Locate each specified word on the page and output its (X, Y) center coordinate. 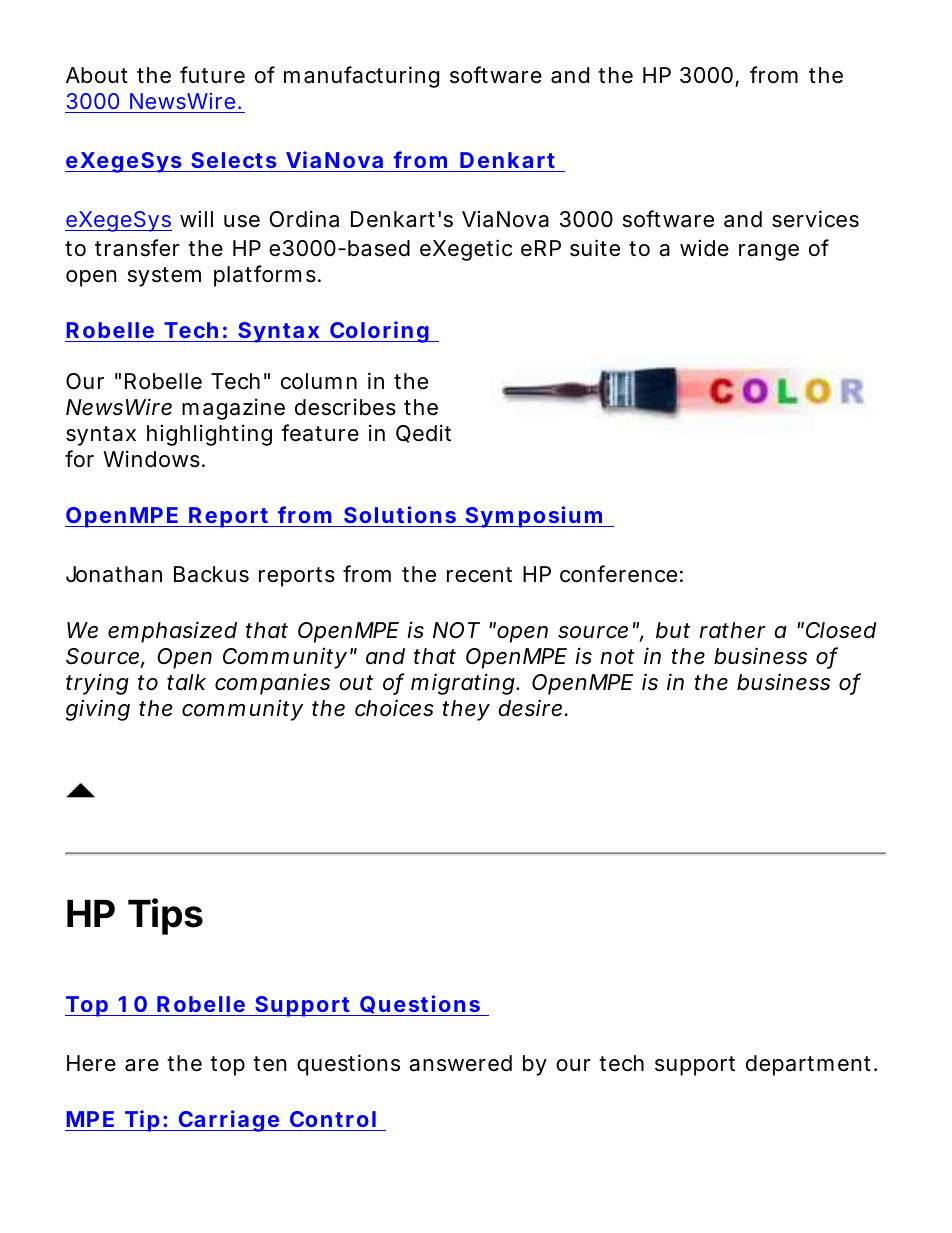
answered (460, 1063)
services (815, 219)
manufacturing (361, 77)
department (810, 1065)
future (212, 75)
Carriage (229, 1121)
